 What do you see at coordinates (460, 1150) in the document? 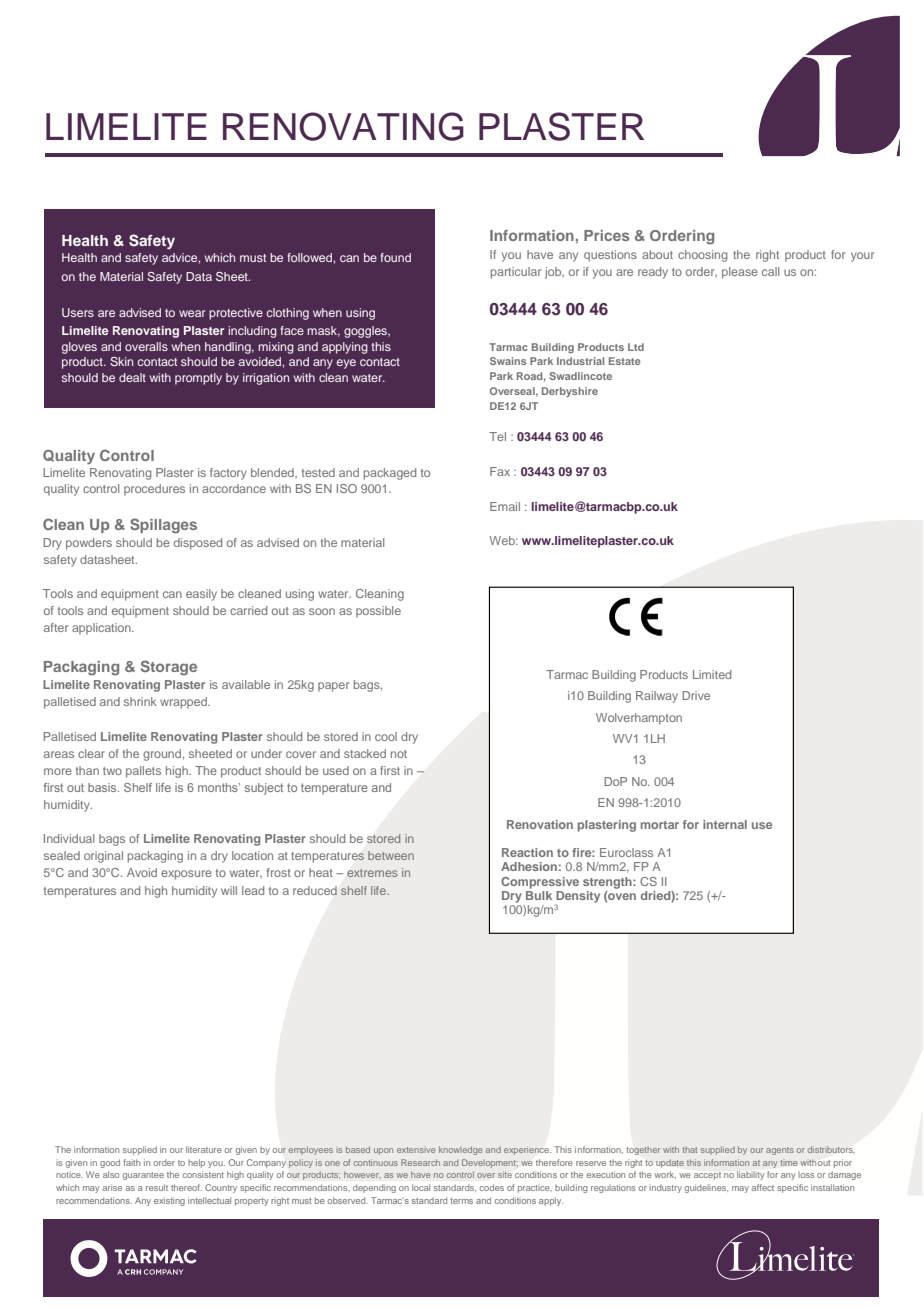
I see `knowledge` at bounding box center [460, 1150].
